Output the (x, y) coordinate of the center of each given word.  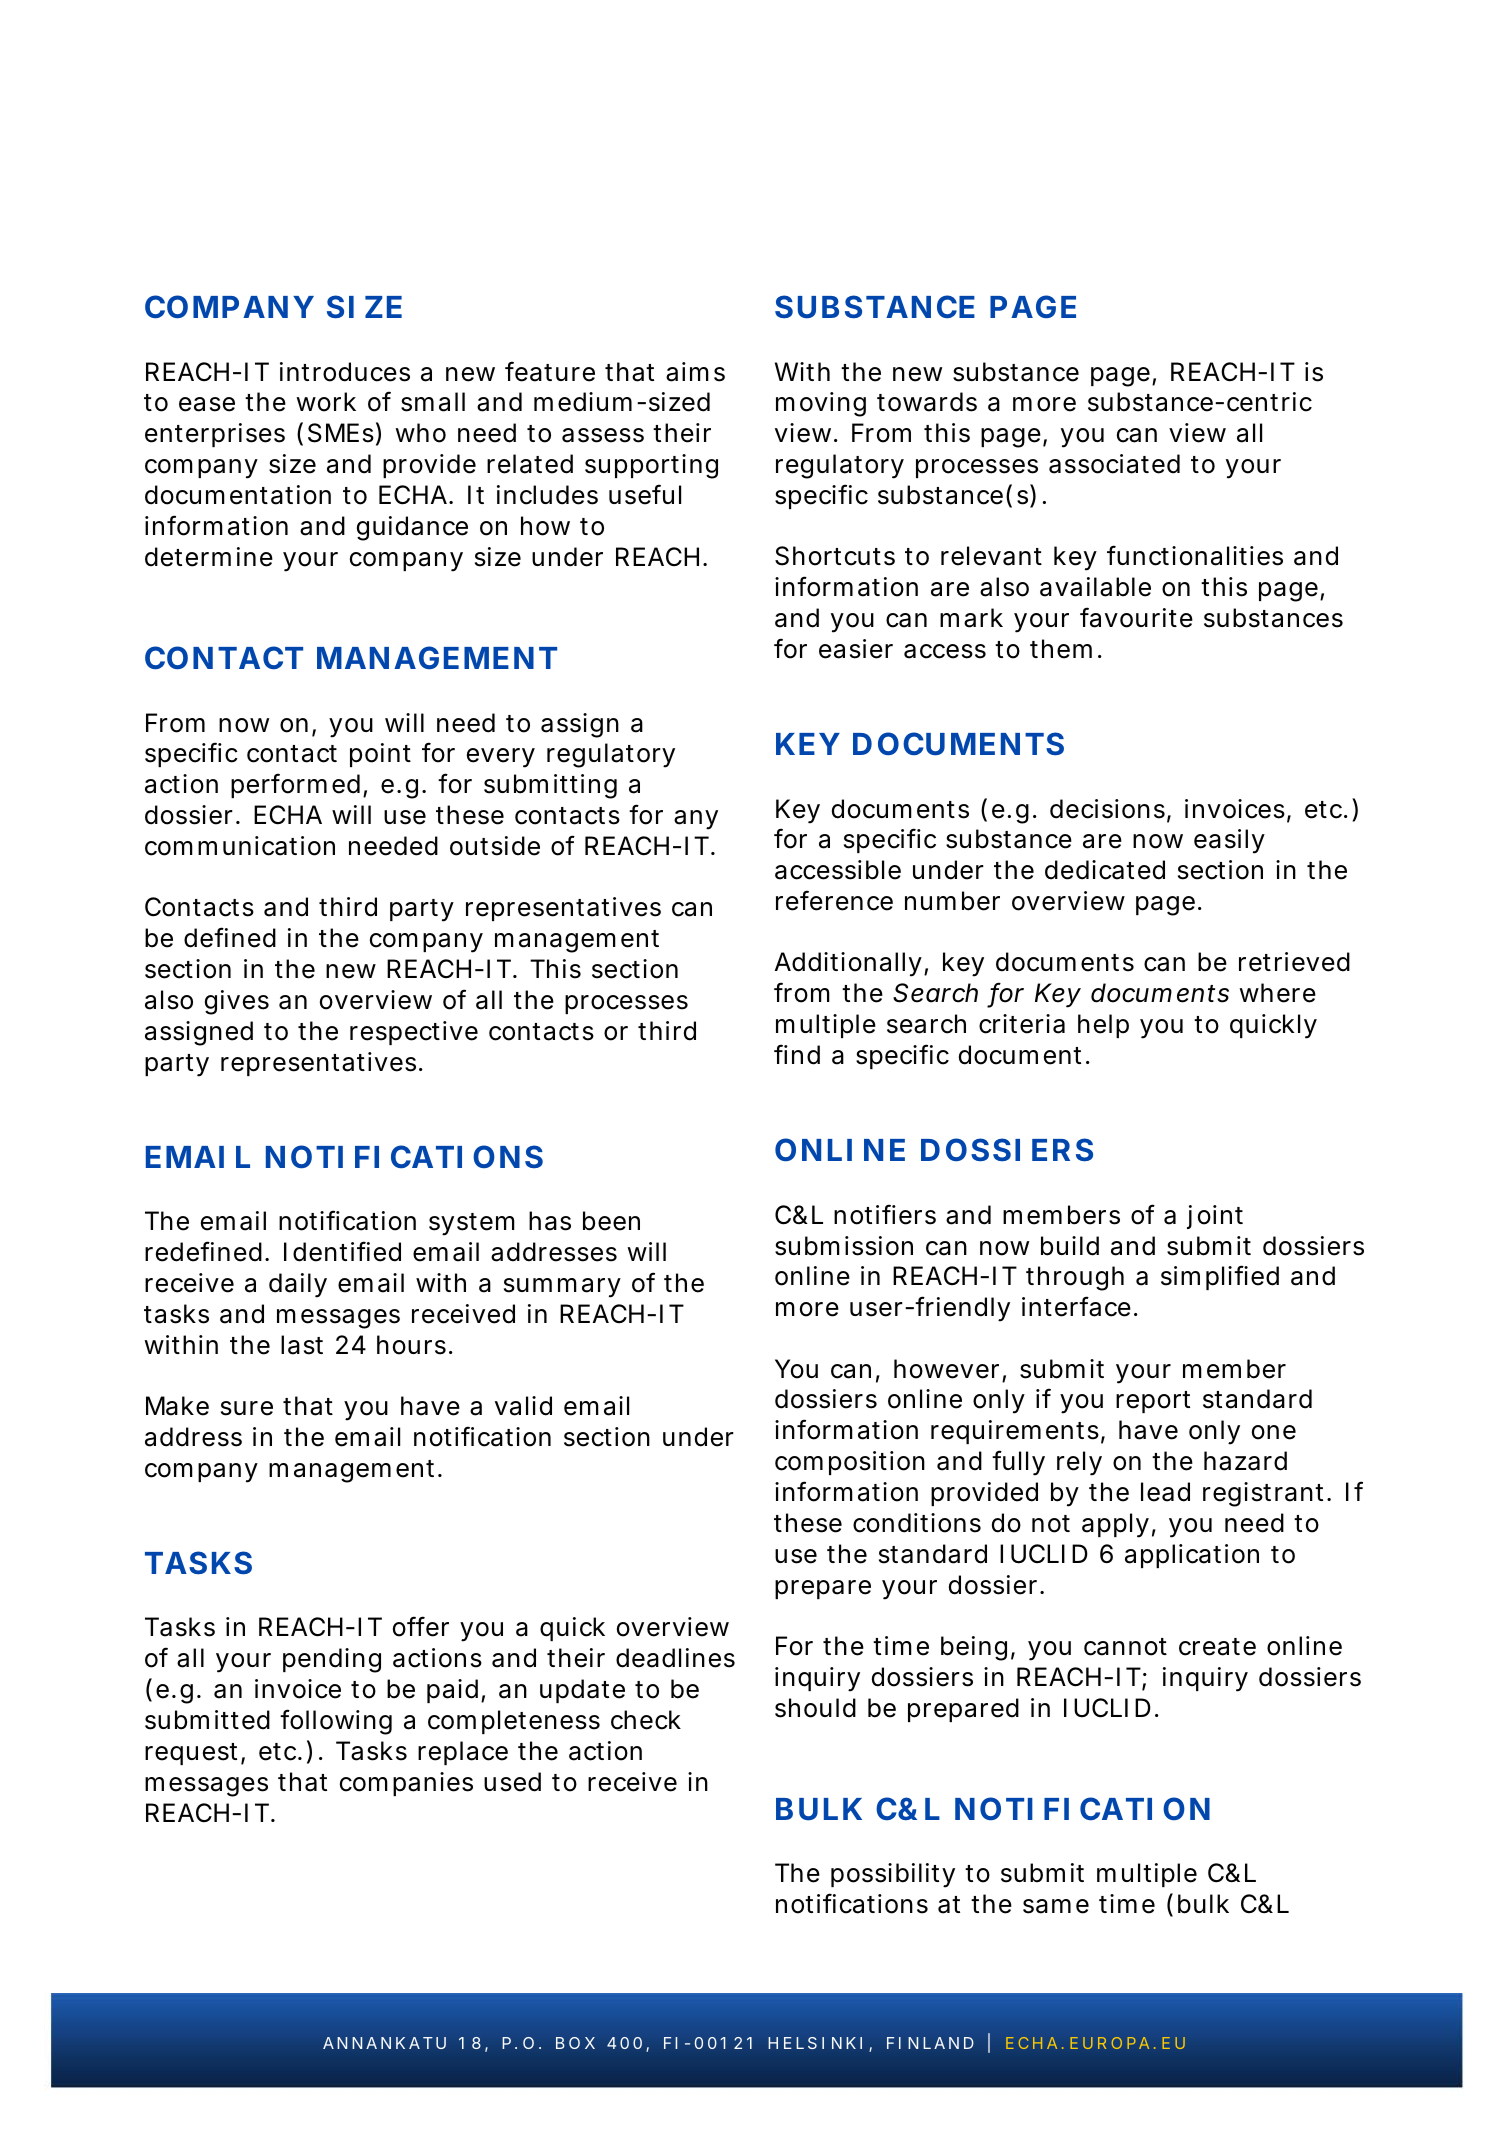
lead (1165, 1492)
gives (237, 1002)
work (326, 402)
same (1056, 1906)
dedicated (1105, 870)
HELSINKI (815, 2043)
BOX (575, 2043)
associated (1114, 464)
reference (834, 900)
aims (695, 372)
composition (850, 1463)
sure (247, 1408)
